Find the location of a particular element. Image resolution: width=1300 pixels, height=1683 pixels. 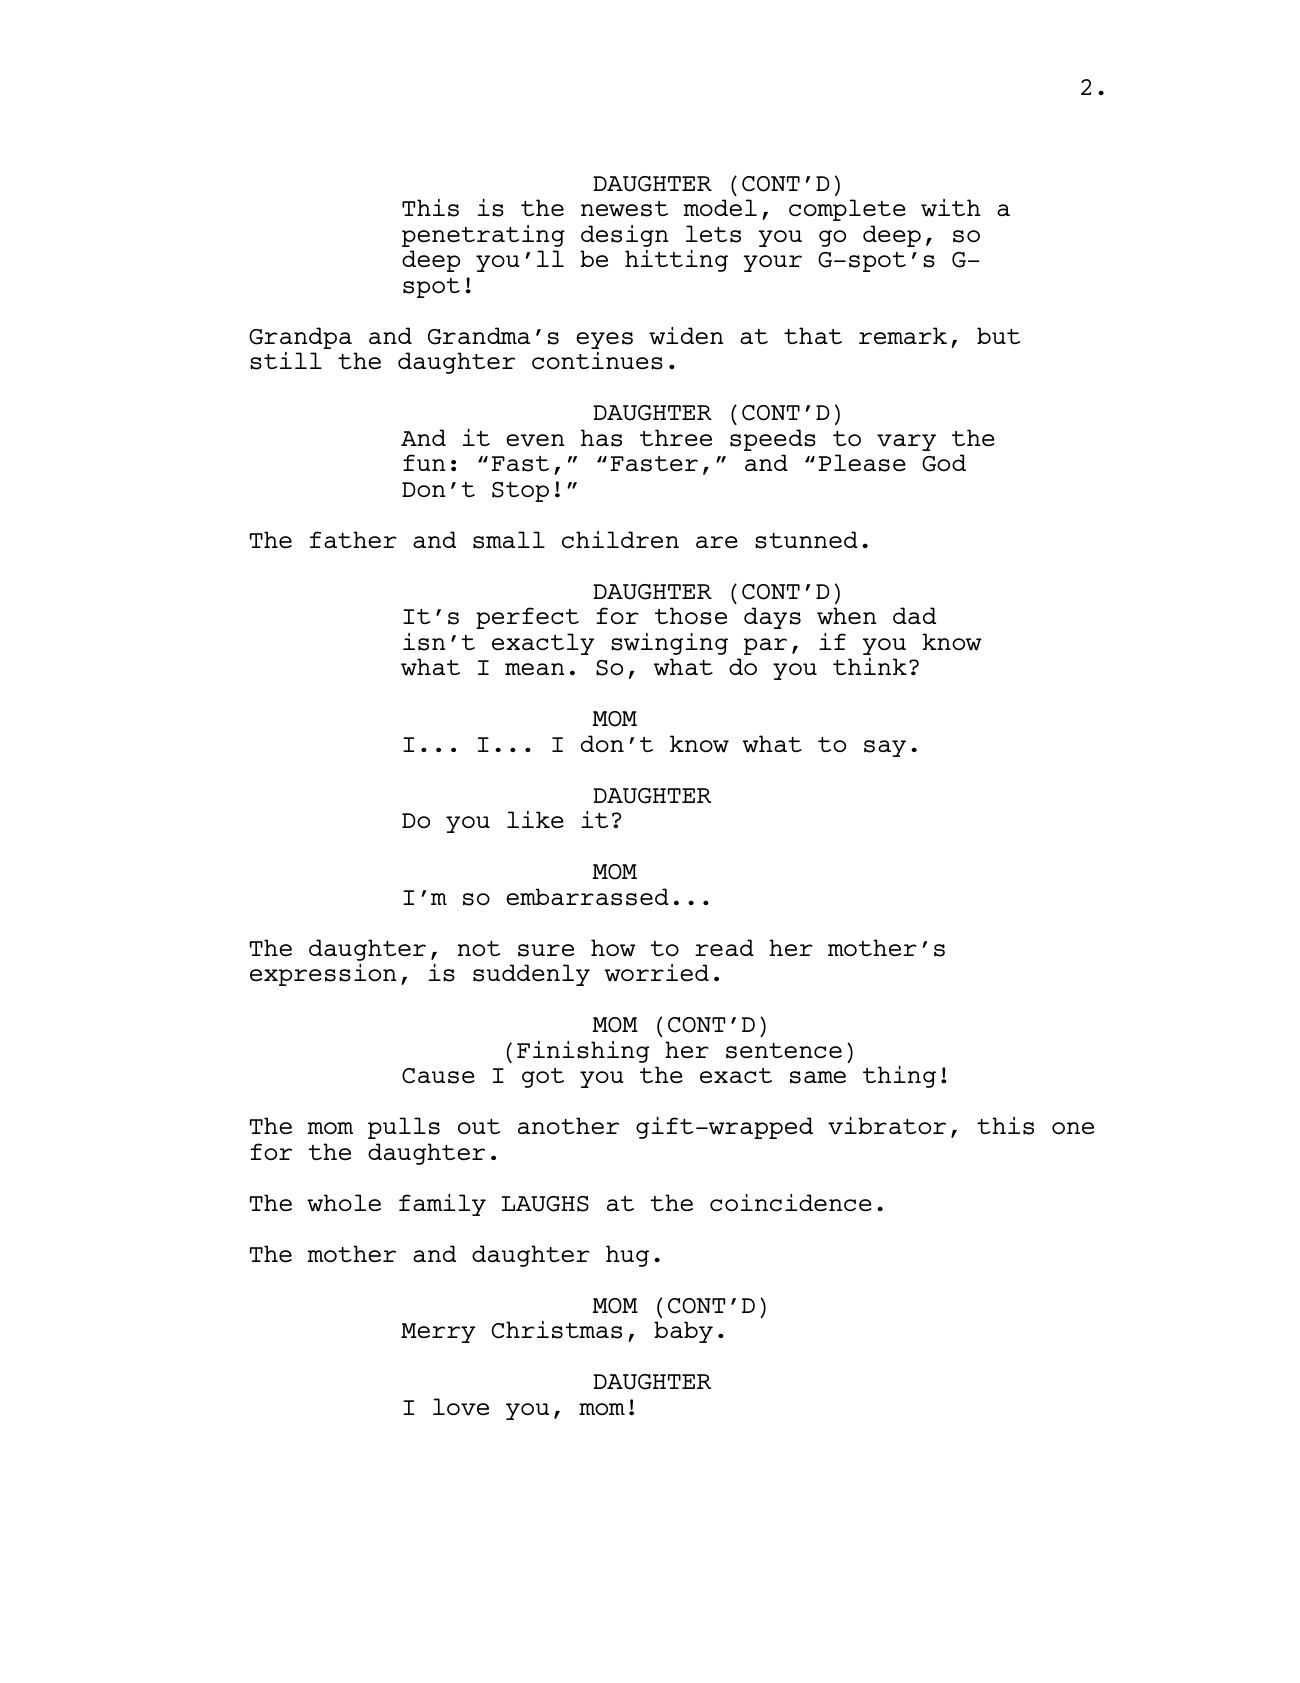

like is located at coordinates (535, 819).
